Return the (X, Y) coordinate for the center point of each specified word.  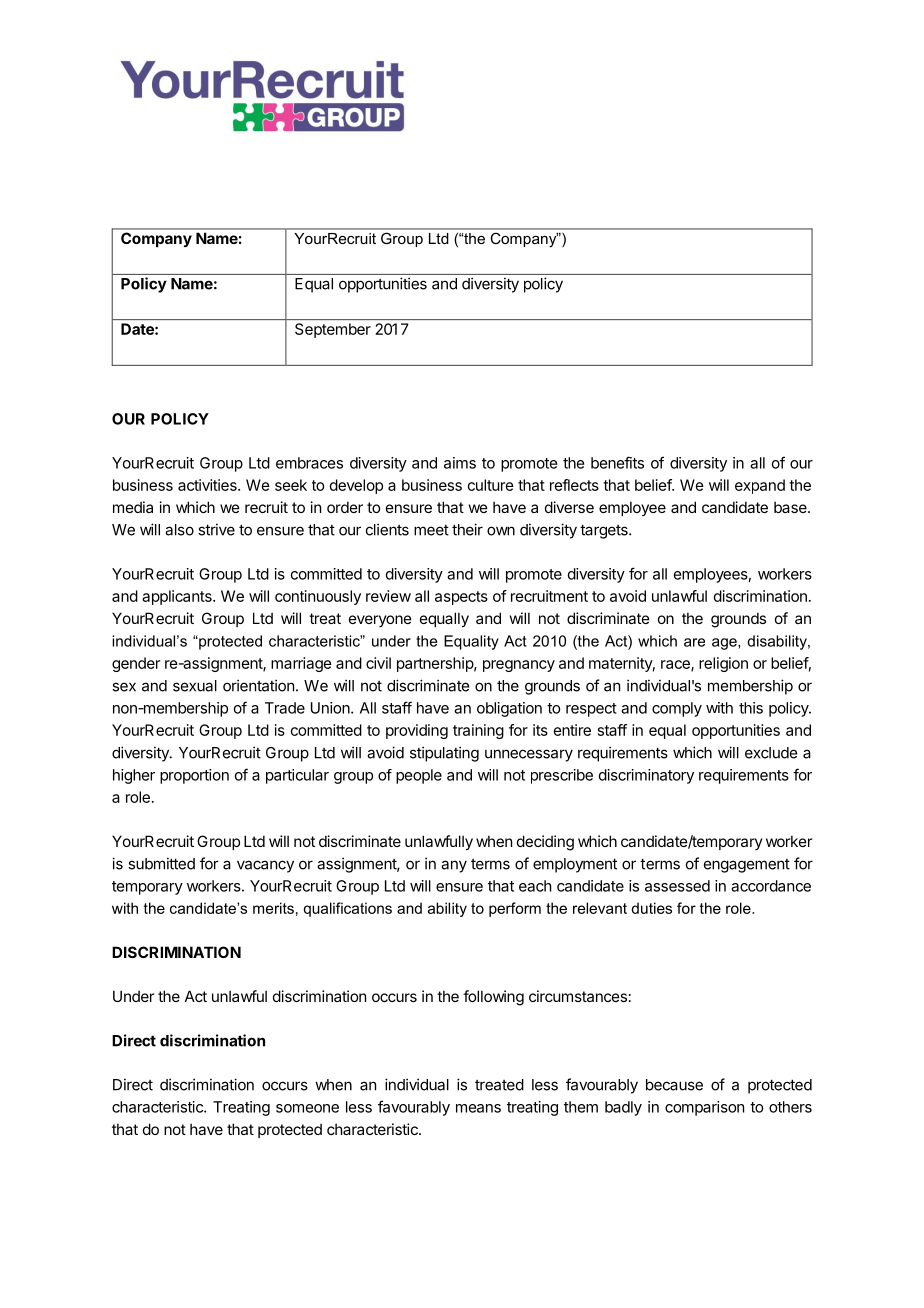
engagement (747, 866)
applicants (178, 597)
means (478, 1108)
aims (460, 463)
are (694, 642)
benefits (617, 462)
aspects (461, 598)
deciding (545, 843)
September (333, 330)
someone (307, 1108)
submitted (161, 863)
